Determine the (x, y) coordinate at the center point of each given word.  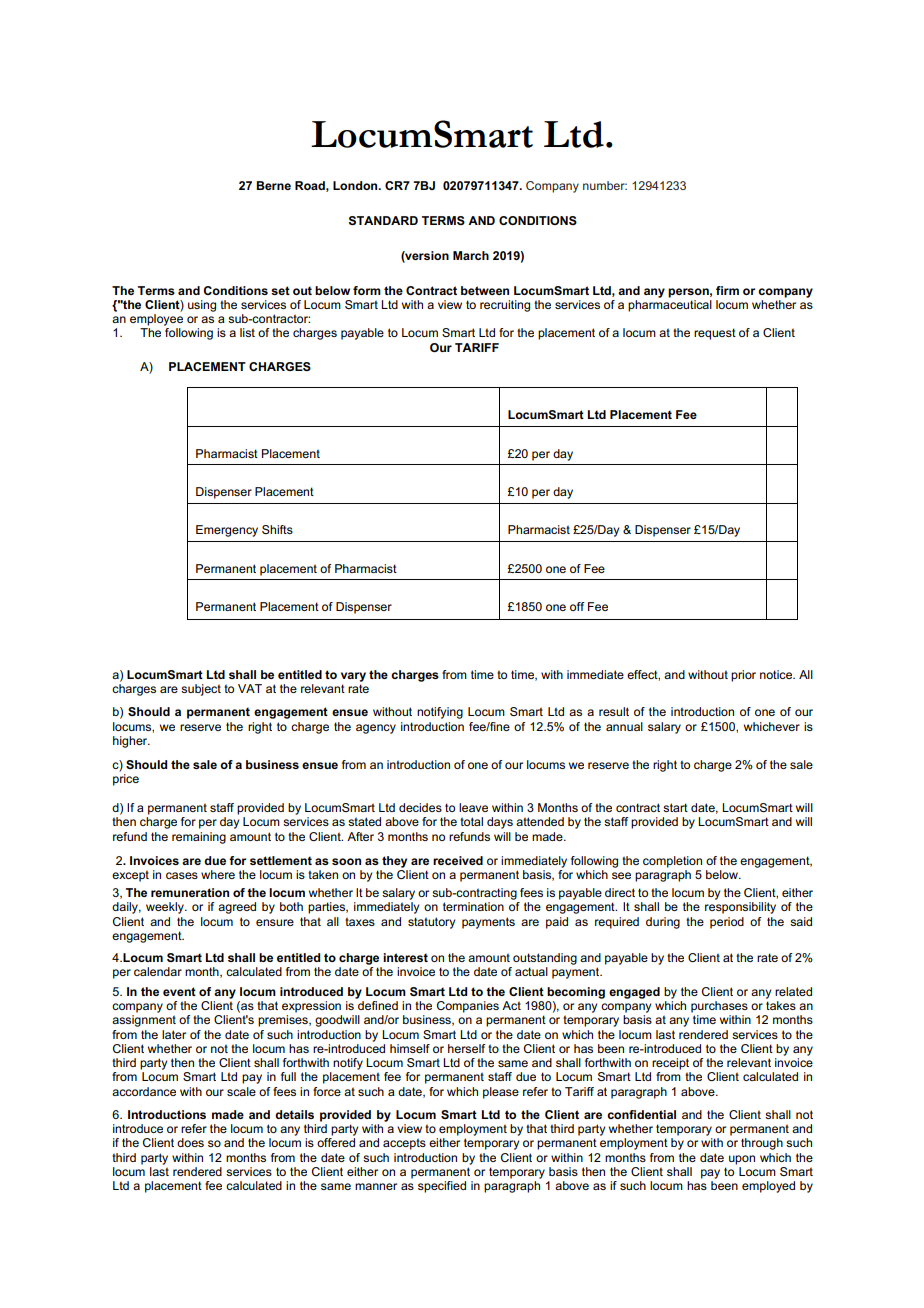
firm (727, 290)
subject (201, 690)
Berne (273, 185)
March (471, 255)
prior (743, 676)
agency (376, 729)
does (190, 1142)
